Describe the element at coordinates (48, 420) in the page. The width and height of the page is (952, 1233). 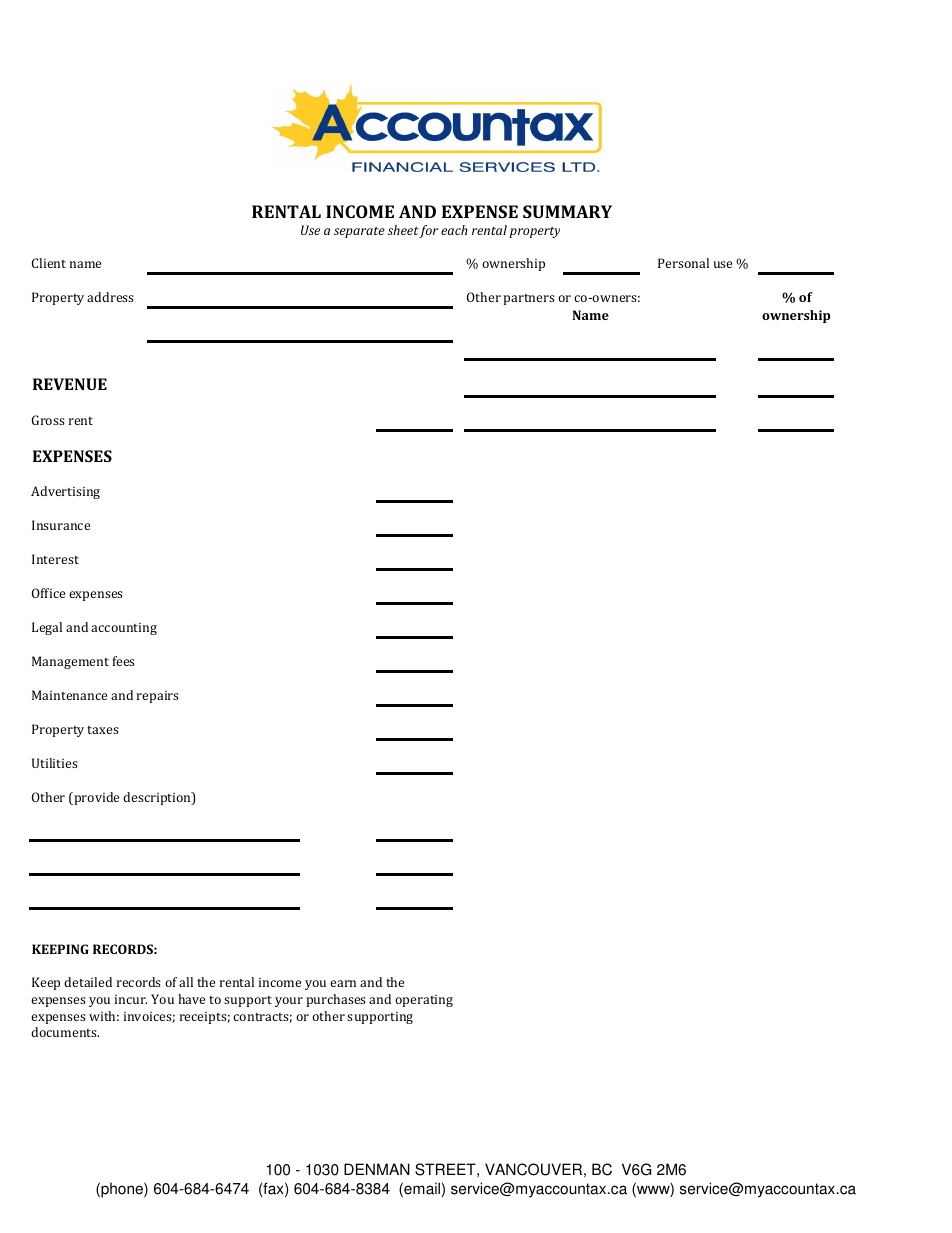
I see `Gross` at that location.
